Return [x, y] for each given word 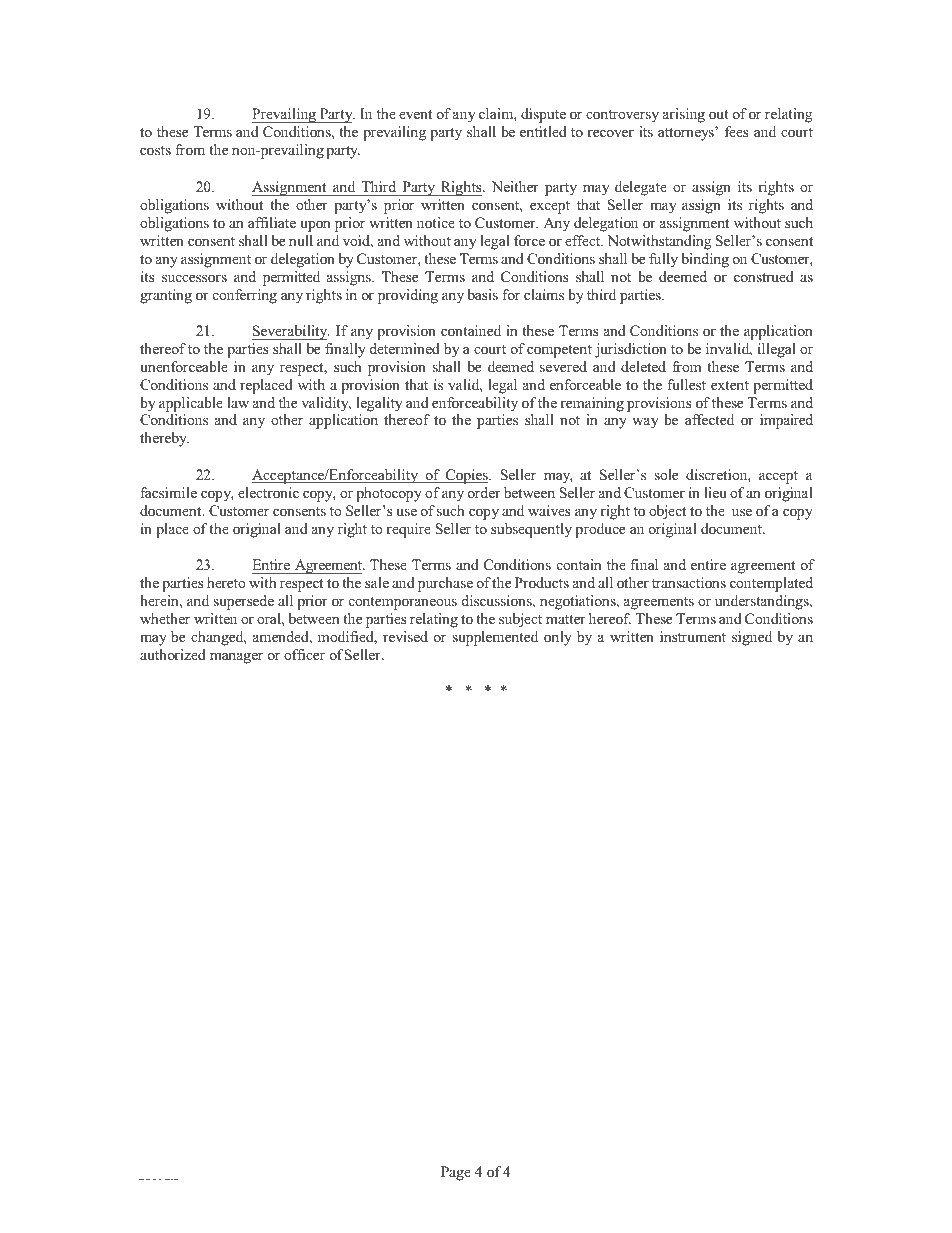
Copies [467, 476]
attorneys [687, 134]
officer [304, 654]
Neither [515, 186]
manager [236, 658]
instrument [693, 636]
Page [456, 1173]
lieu [715, 492]
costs [155, 150]
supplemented [495, 638]
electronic [268, 492]
